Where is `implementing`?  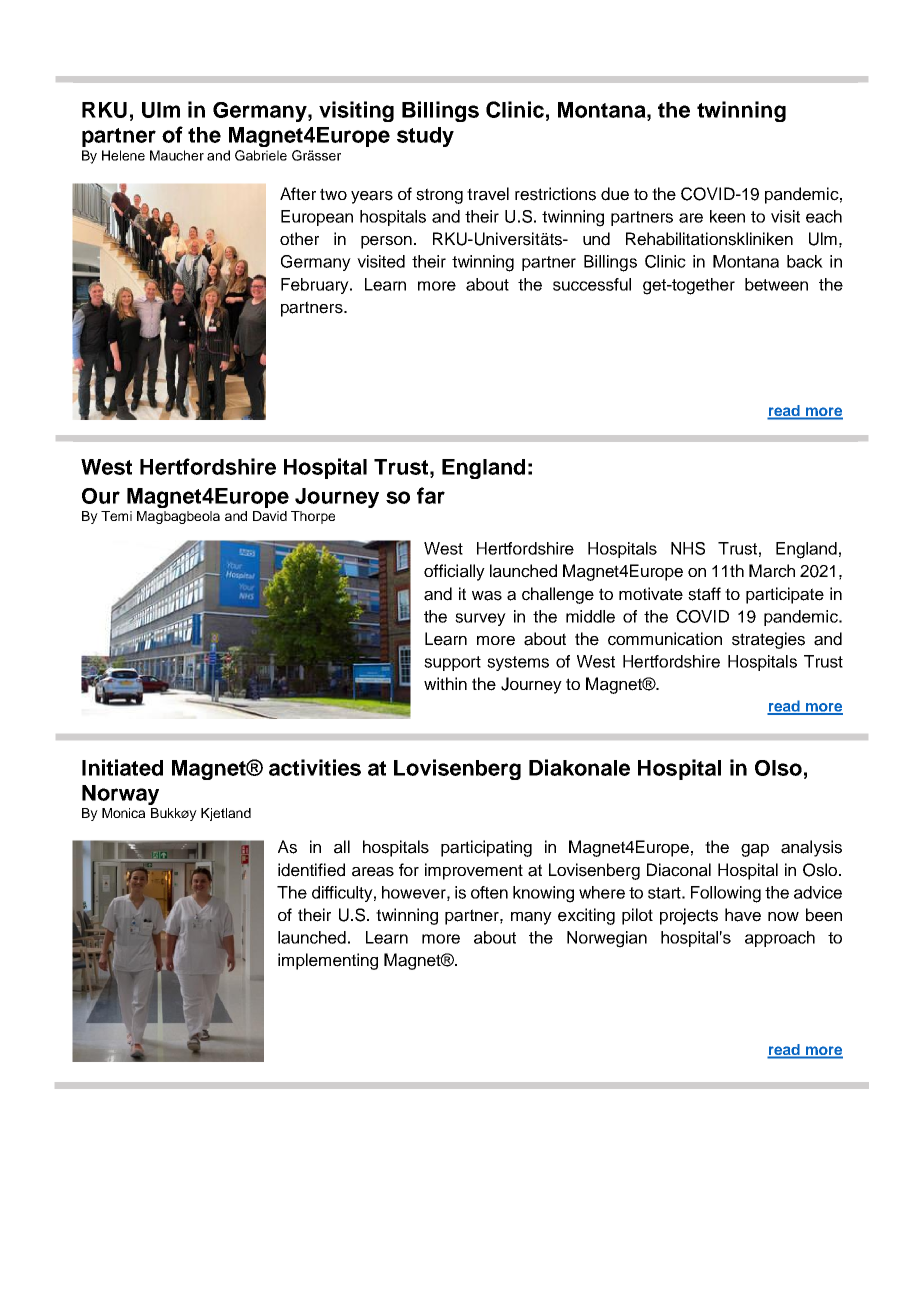 implementing is located at coordinates (328, 961).
